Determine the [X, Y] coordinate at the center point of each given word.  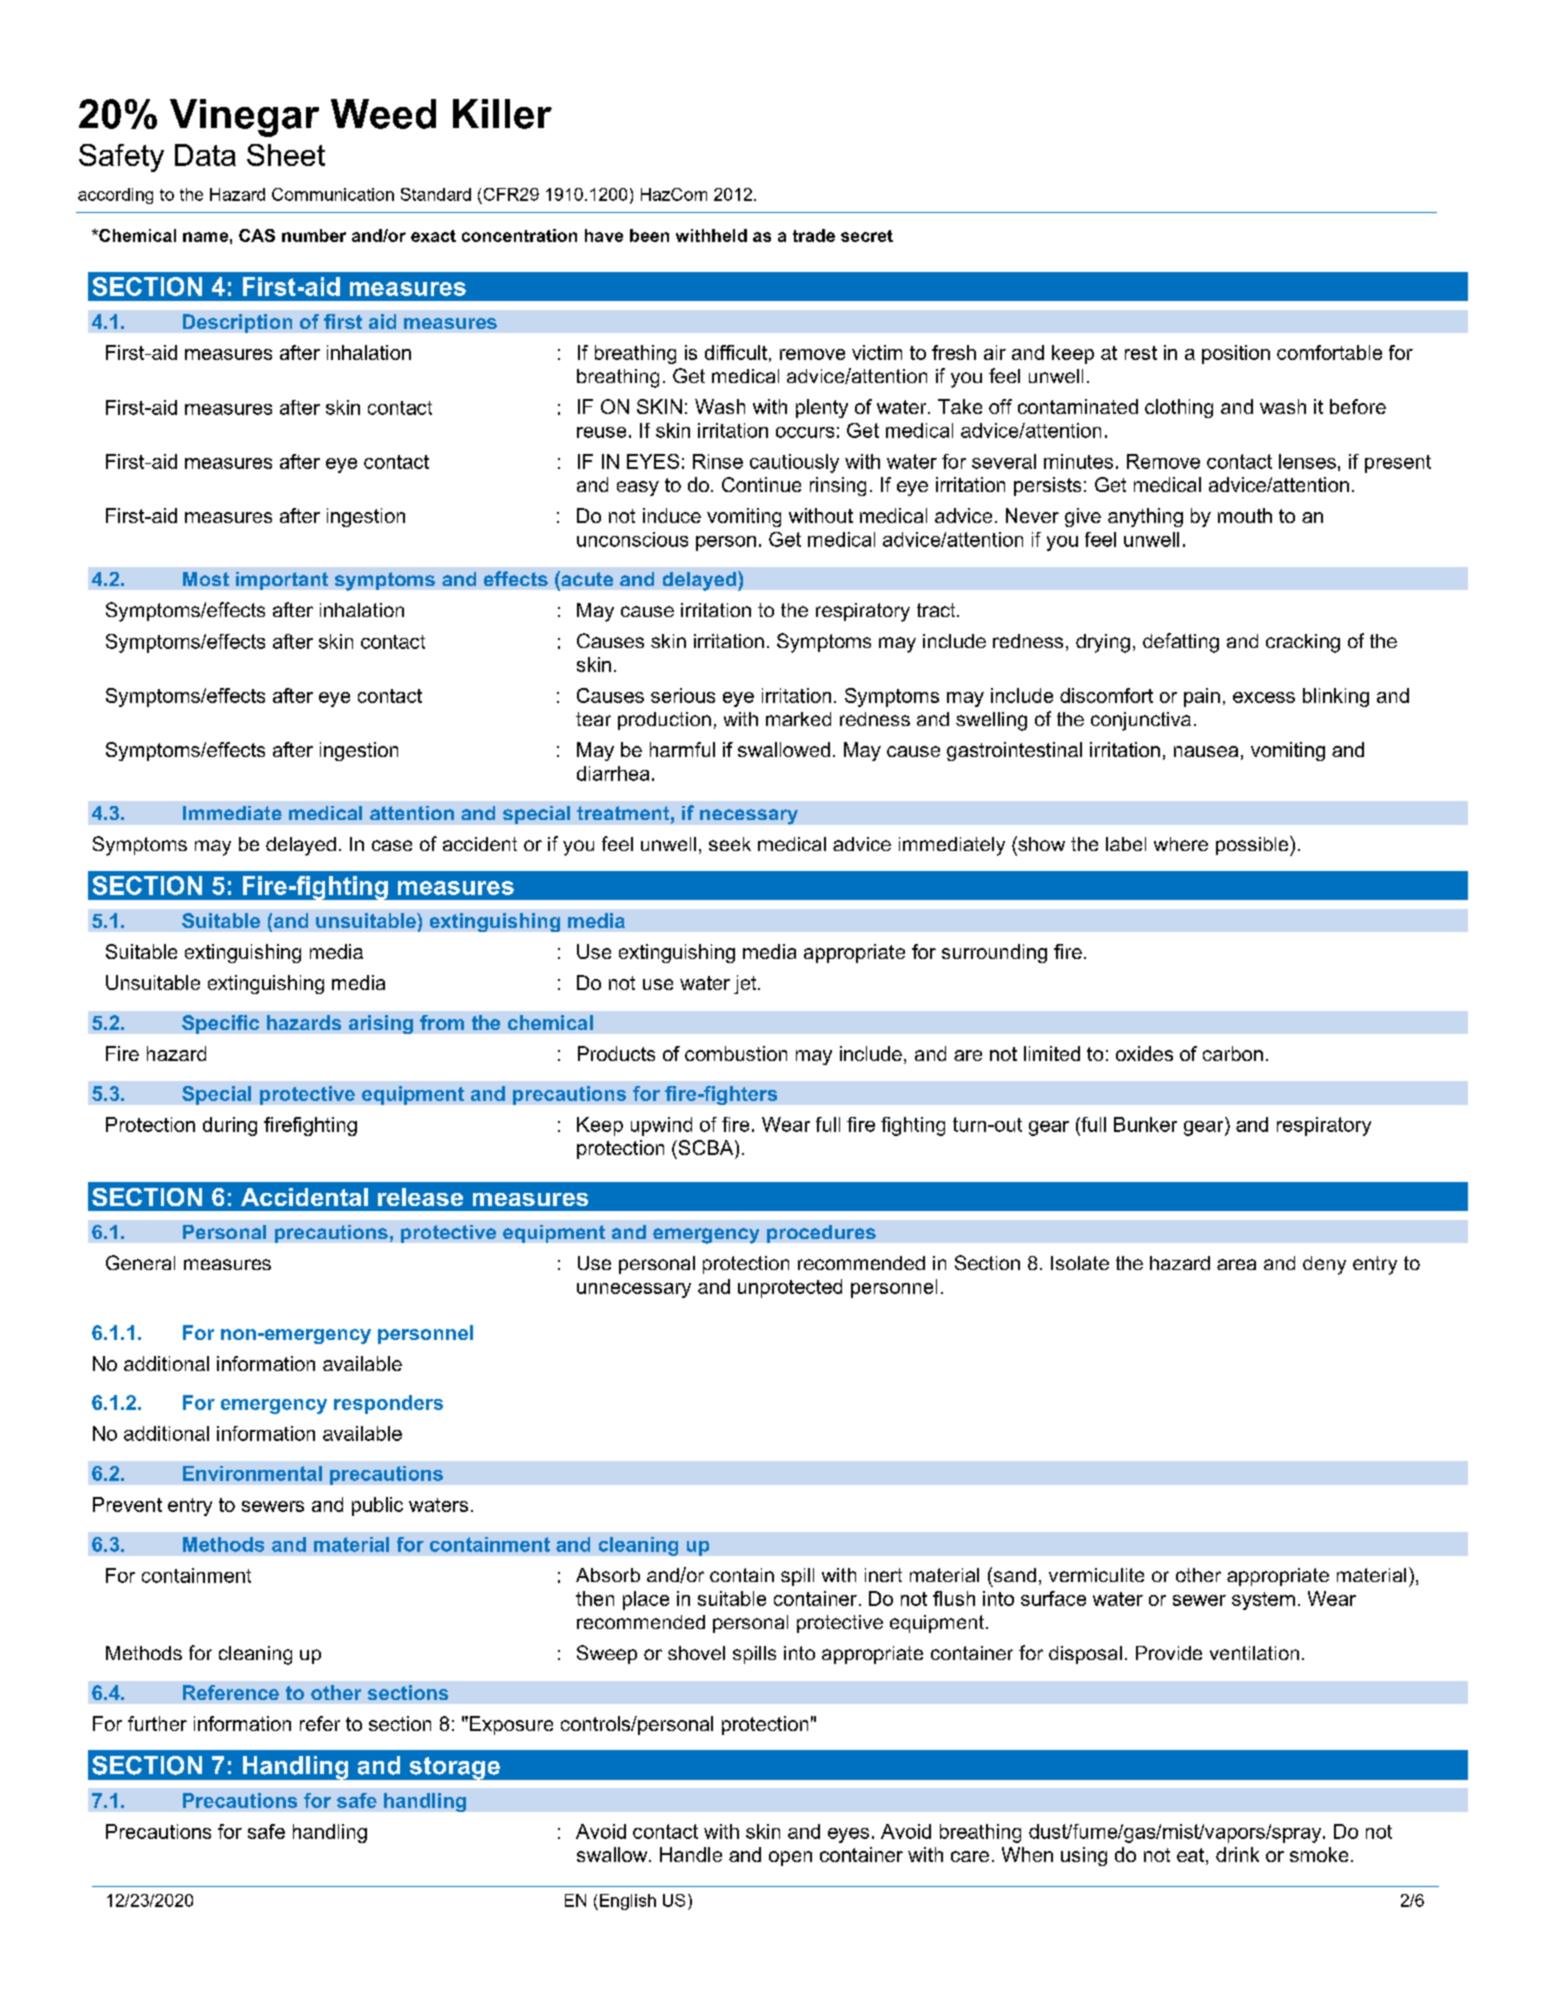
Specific [220, 1024]
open [790, 1858]
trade [814, 235]
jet [746, 984]
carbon [1233, 1053]
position [1236, 354]
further [157, 1723]
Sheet [286, 155]
